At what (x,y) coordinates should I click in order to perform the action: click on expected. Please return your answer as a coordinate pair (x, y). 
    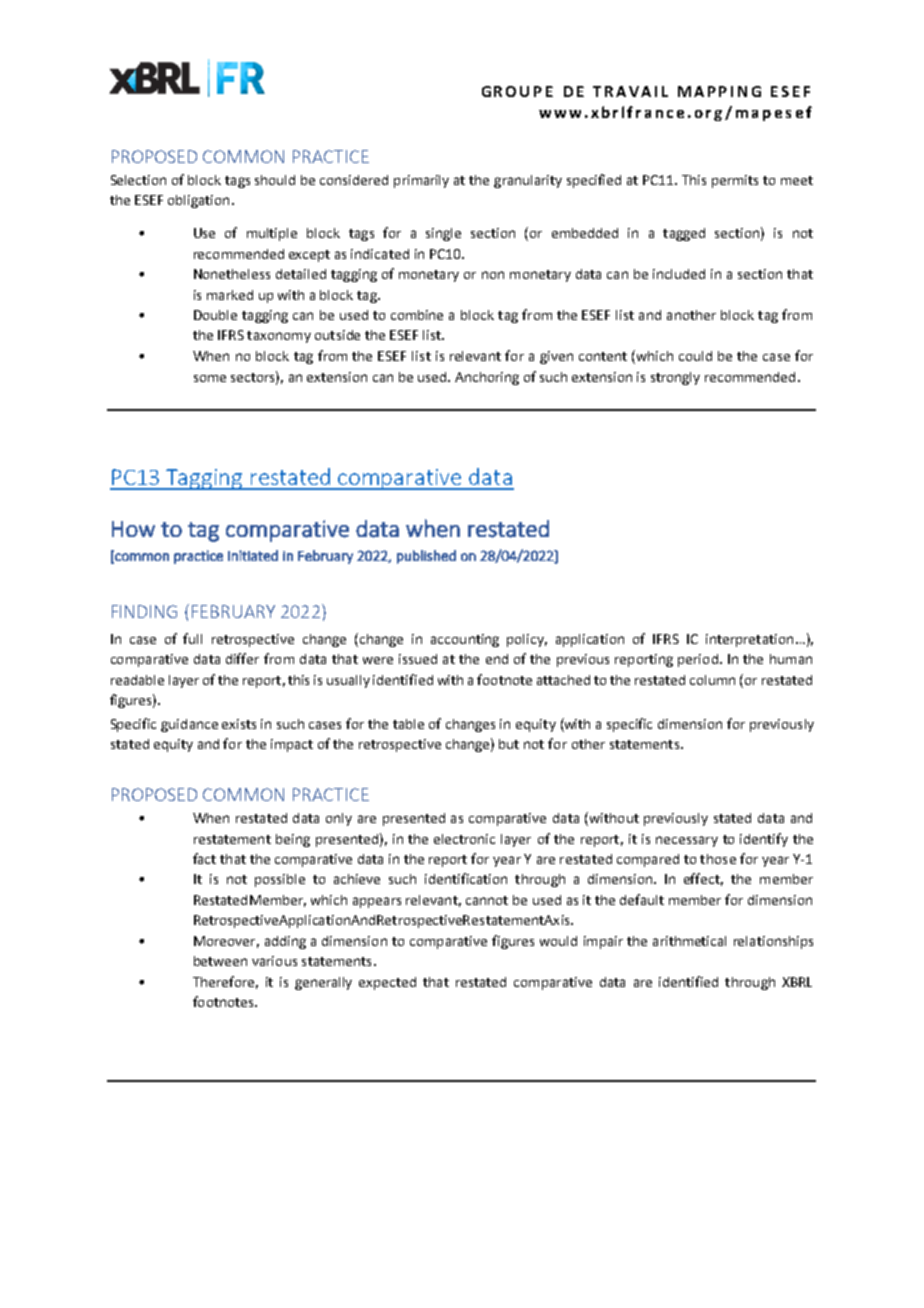
    Looking at the image, I should click on (387, 983).
